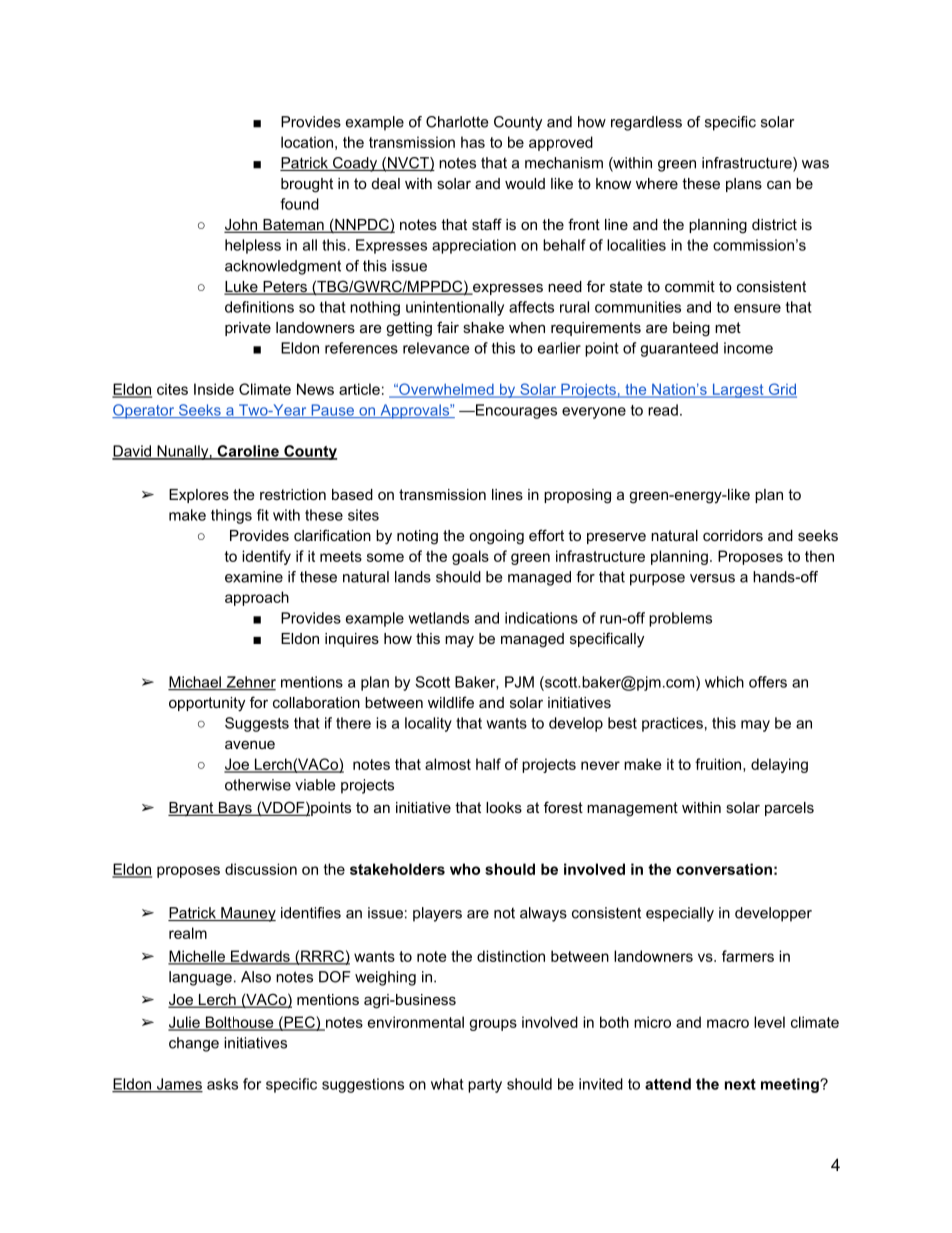 This document has height=1233, width=952. Describe the element at coordinates (257, 598) in the document. I see `approach` at that location.
